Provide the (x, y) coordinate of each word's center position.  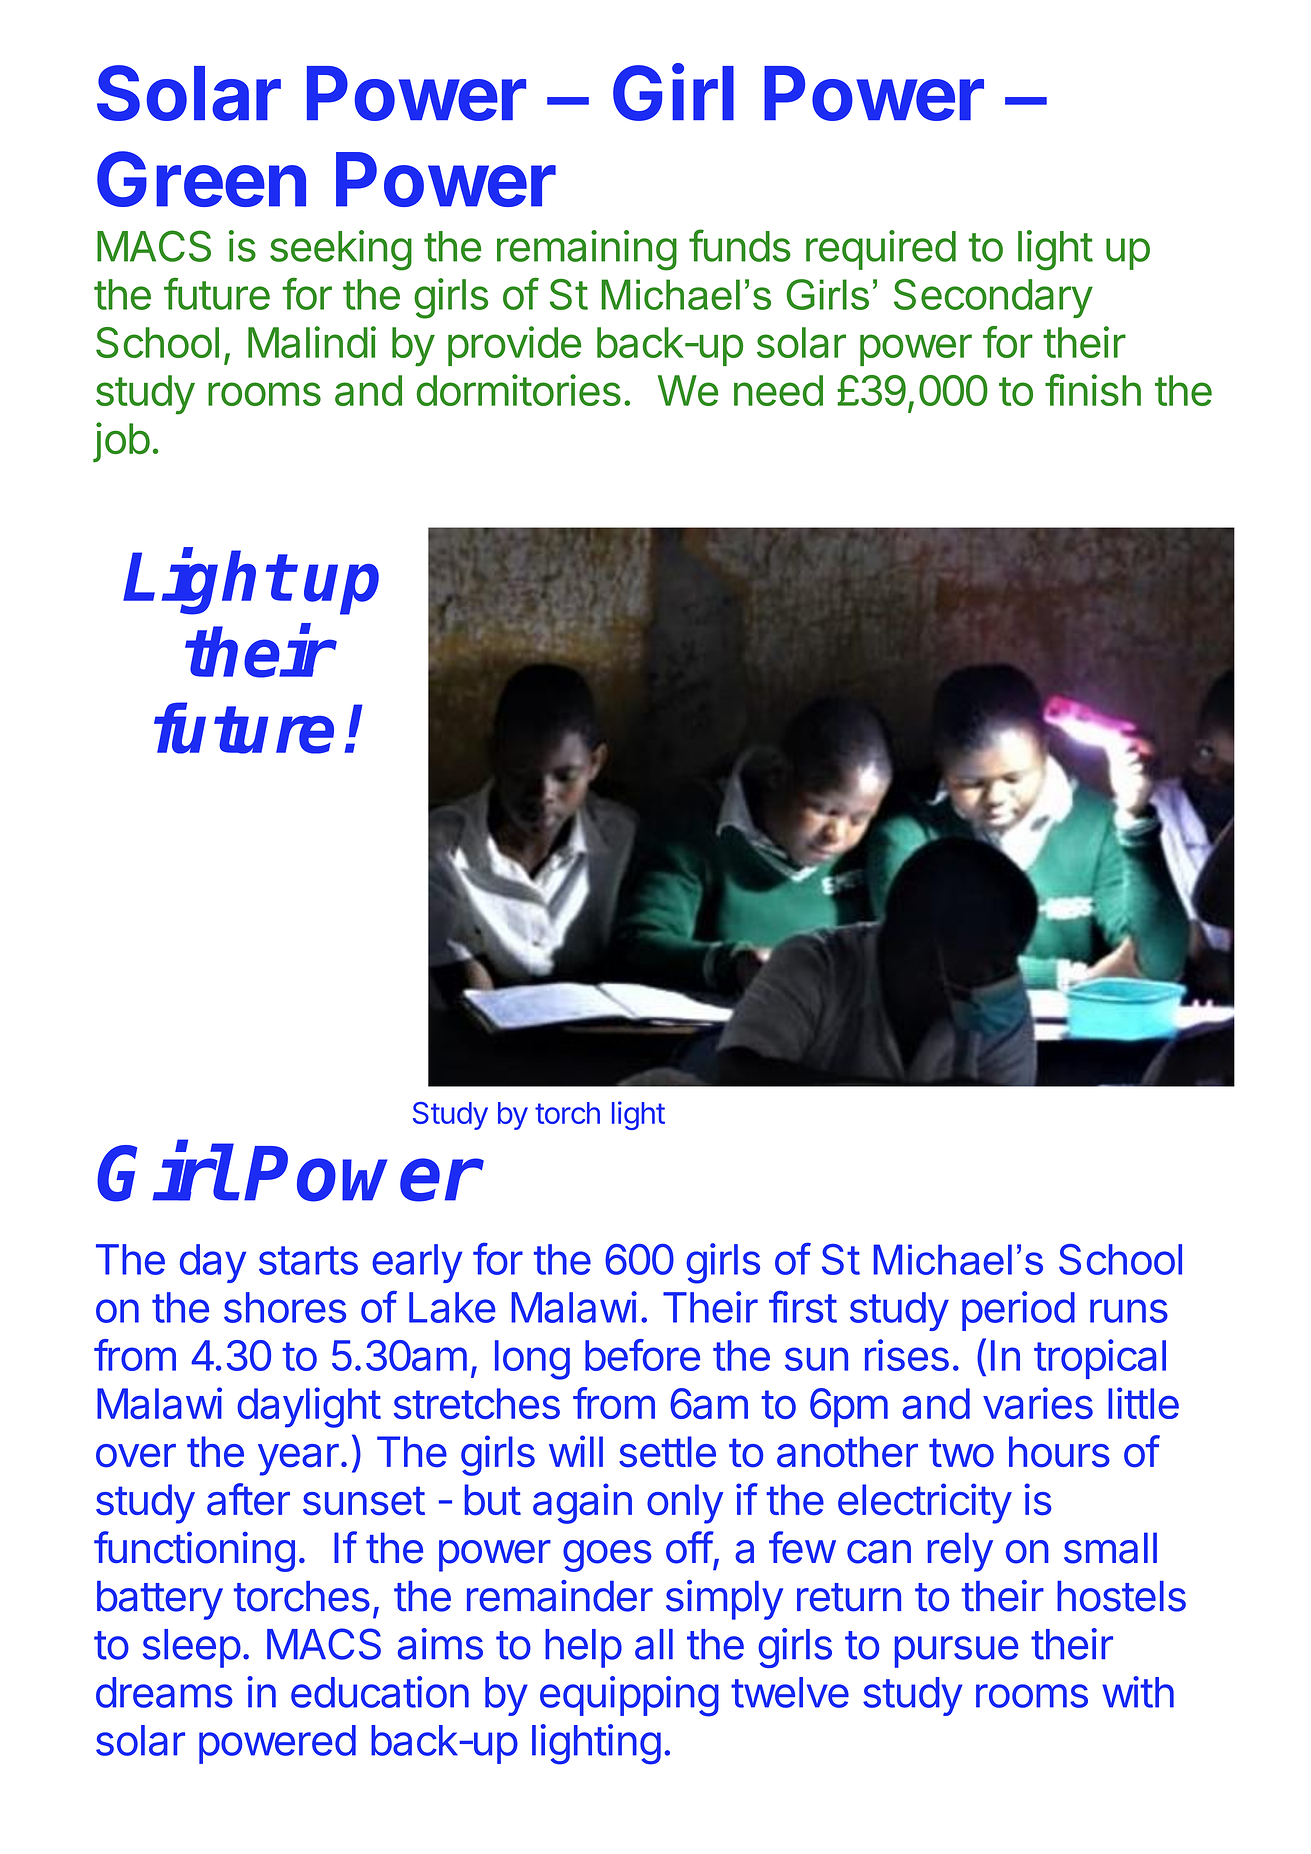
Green (201, 179)
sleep (192, 1648)
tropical (1100, 1359)
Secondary (993, 298)
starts (308, 1260)
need (778, 390)
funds (740, 245)
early (417, 1263)
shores (285, 1307)
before (642, 1355)
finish (1093, 390)
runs (1129, 1311)
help (583, 1648)
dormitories (519, 390)
